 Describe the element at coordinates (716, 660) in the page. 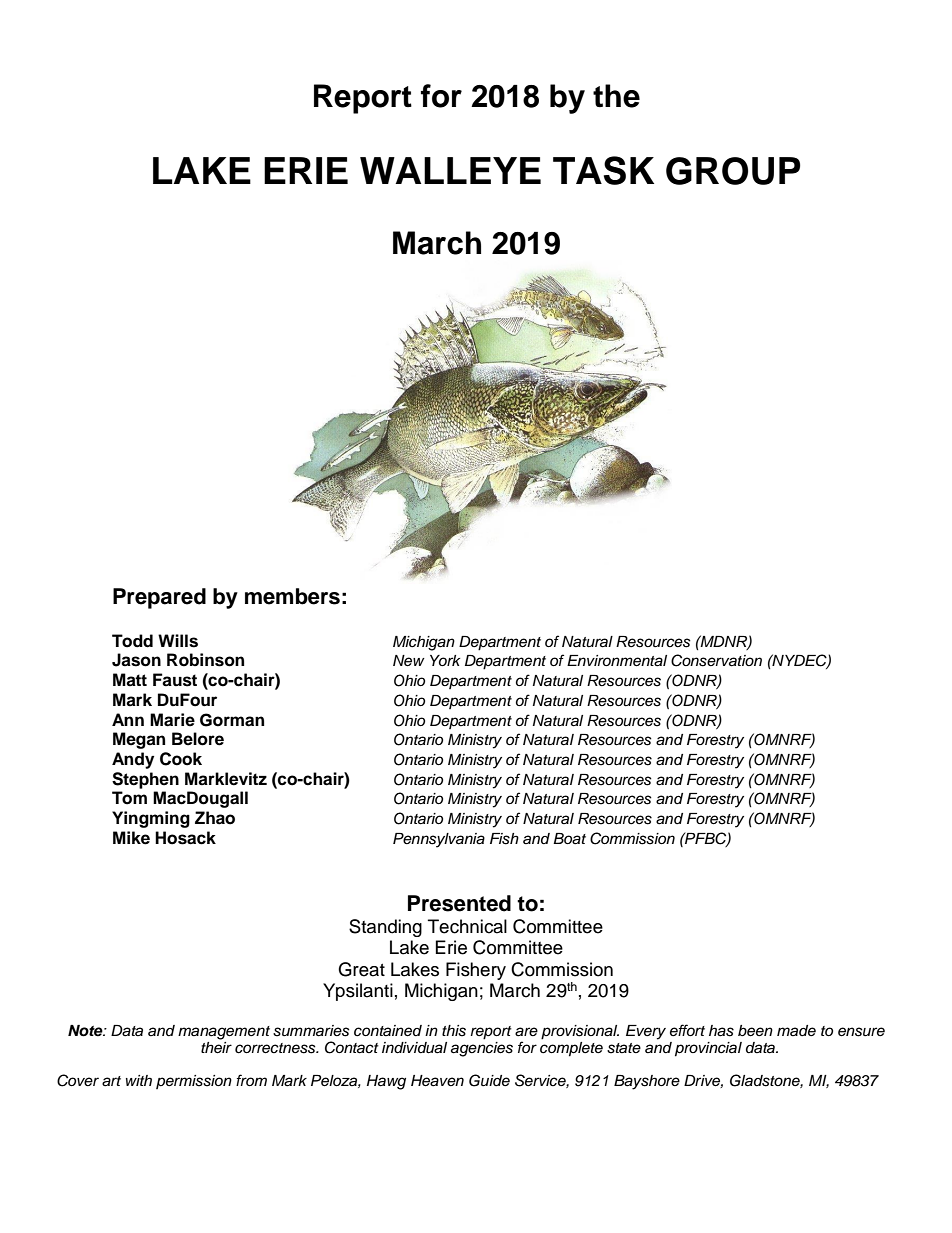

I see `Conservation` at that location.
